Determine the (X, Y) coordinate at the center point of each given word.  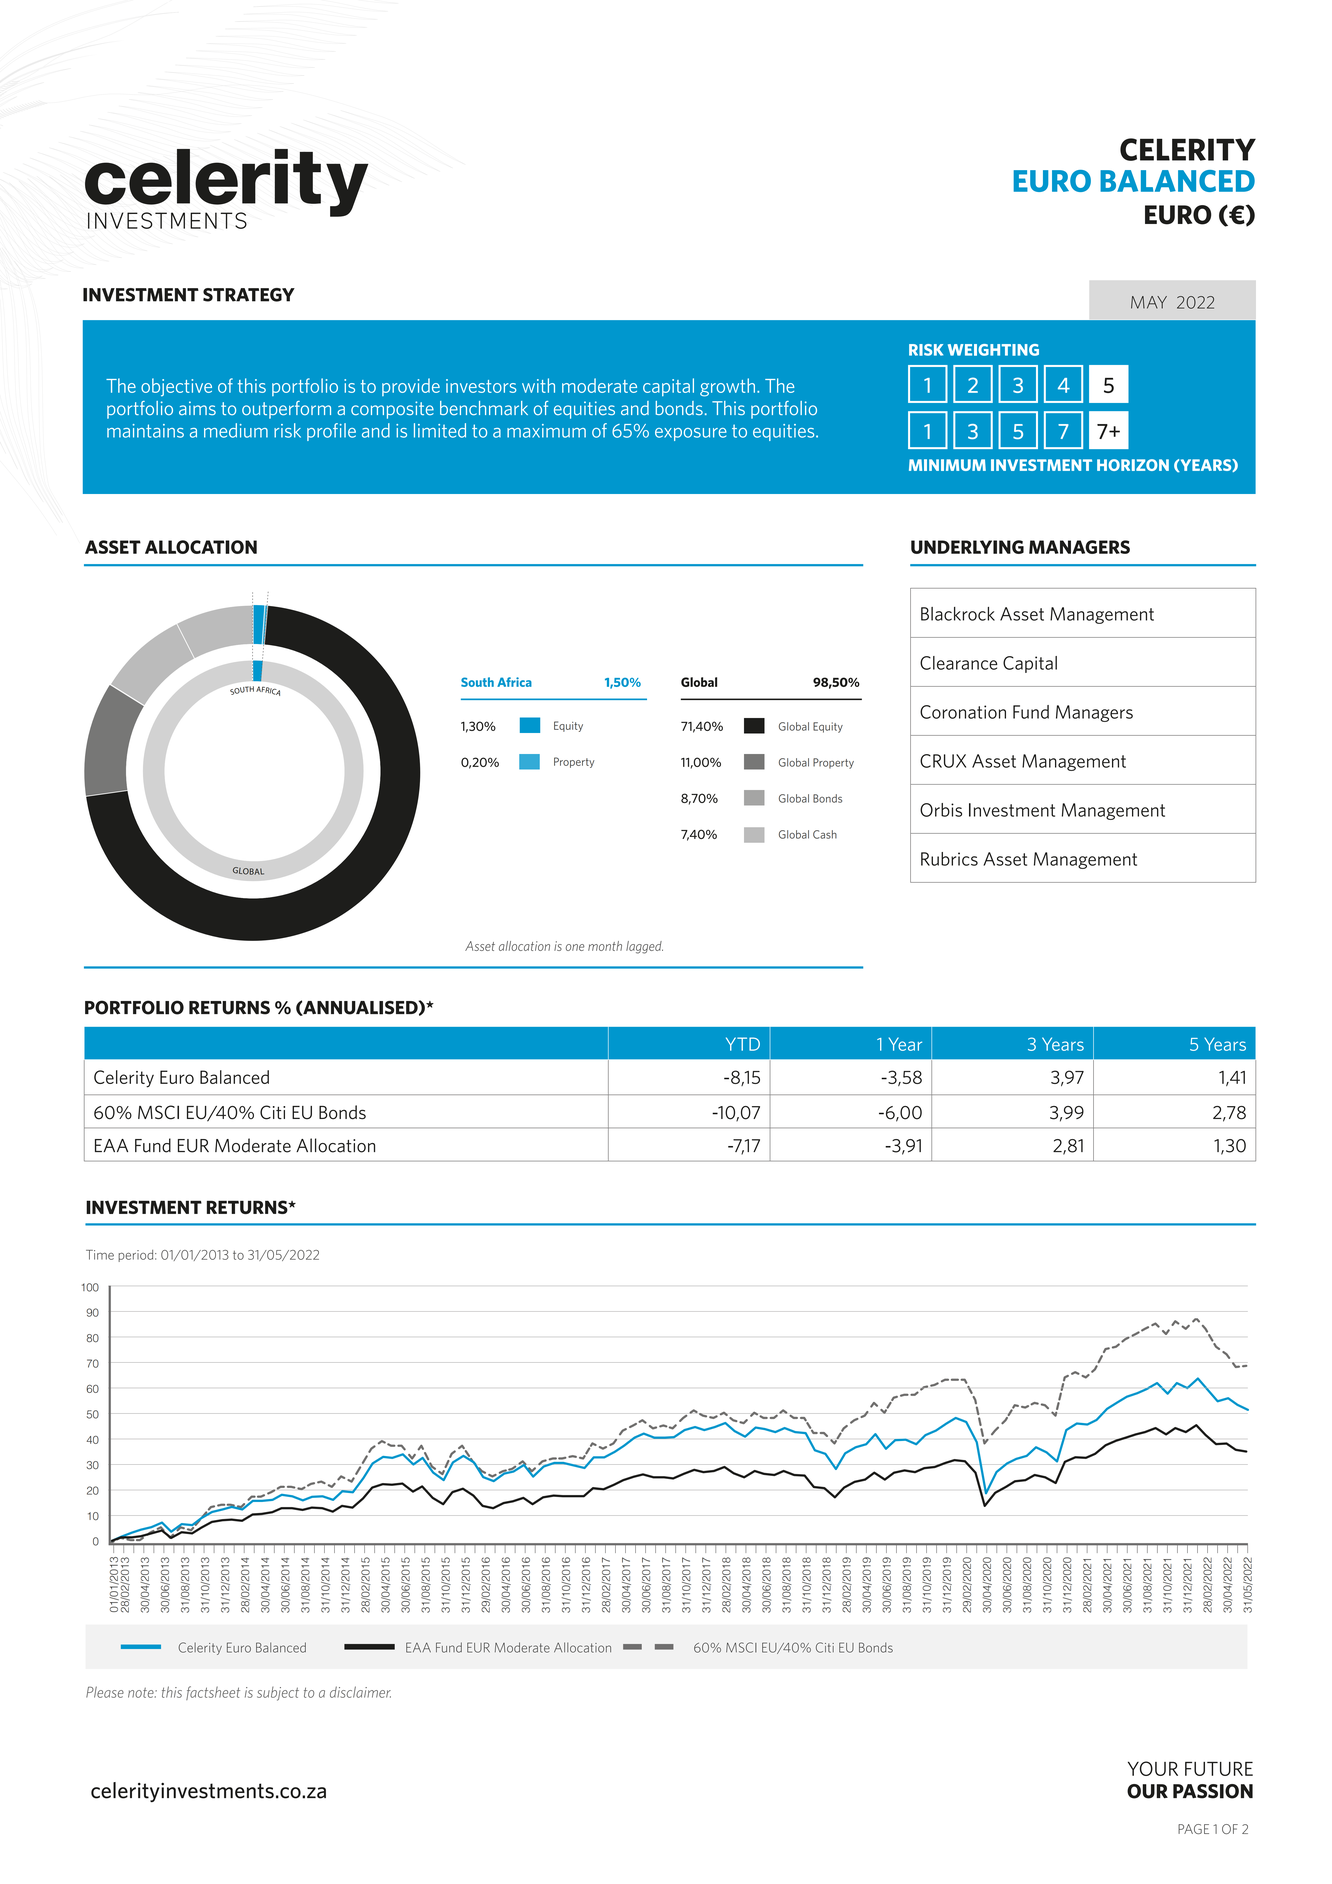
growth (727, 387)
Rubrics (949, 859)
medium (236, 430)
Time (100, 1255)
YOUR (1153, 1768)
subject (278, 1694)
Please (105, 1692)
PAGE (1193, 1829)
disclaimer (360, 1692)
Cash (825, 834)
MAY (1149, 302)
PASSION (1213, 1791)
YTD (743, 1044)
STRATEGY (249, 295)
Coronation (963, 712)
